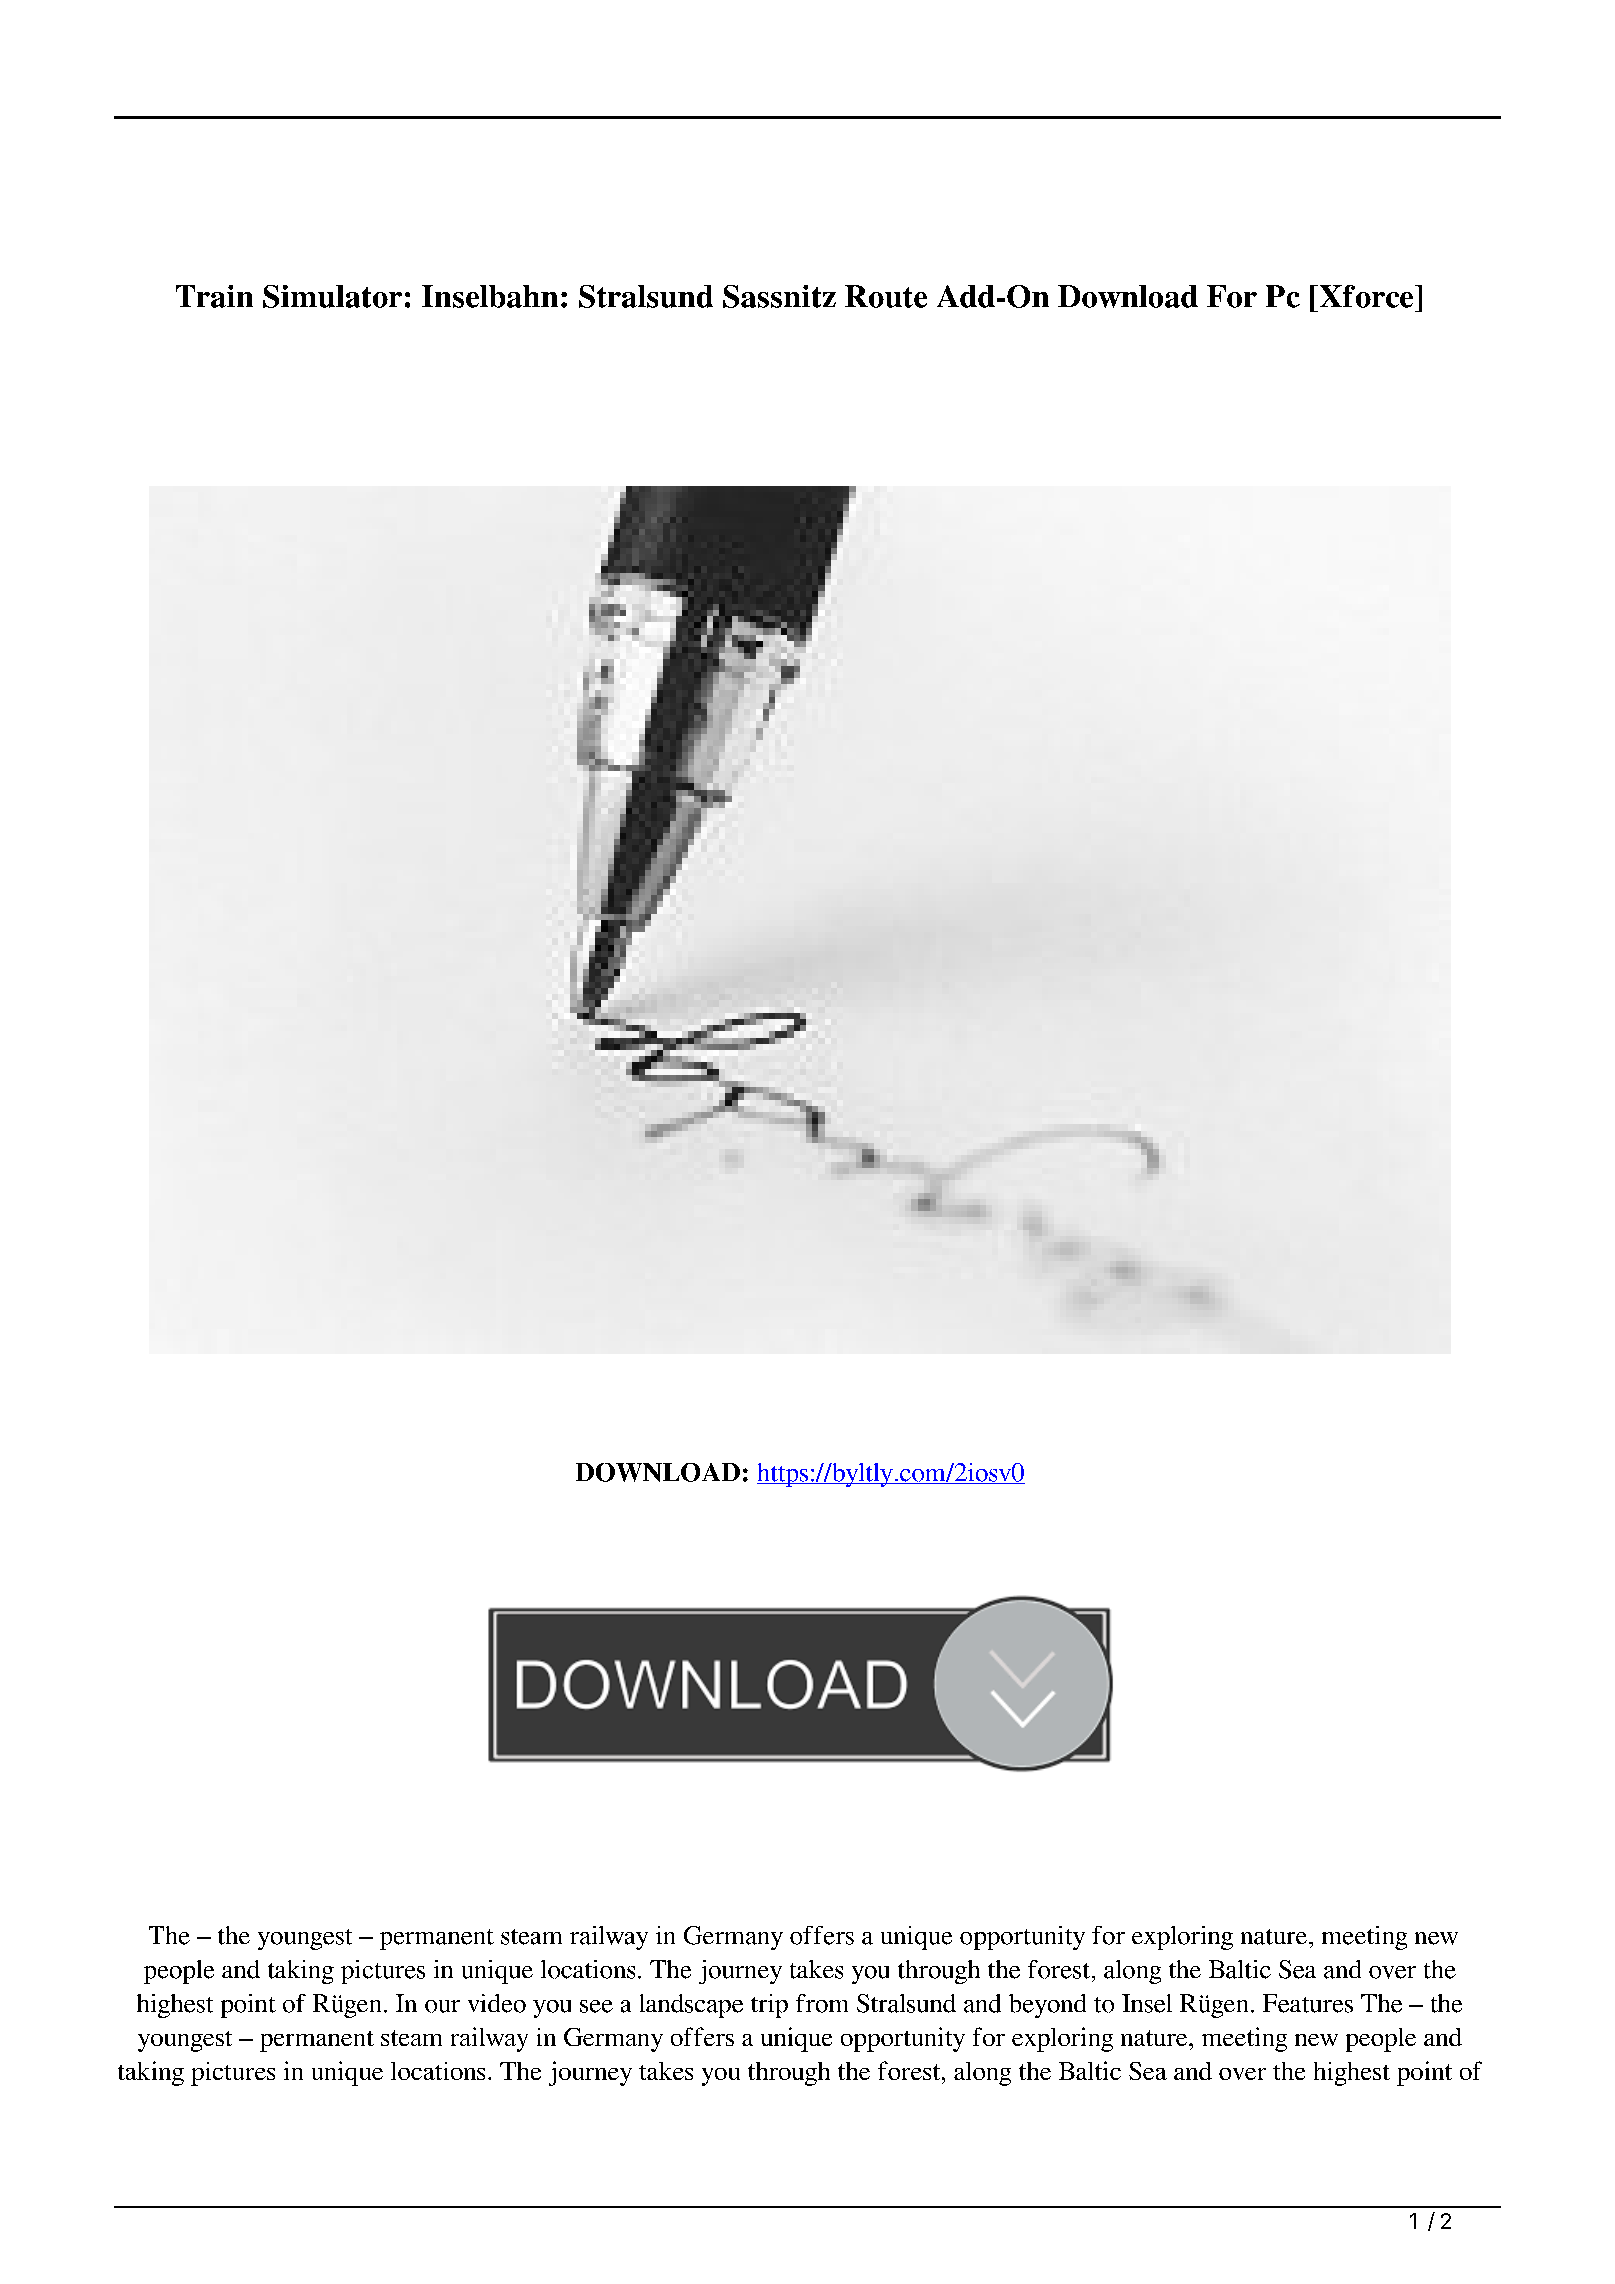  What do you see at coordinates (886, 296) in the screenshot?
I see `Route` at bounding box center [886, 296].
